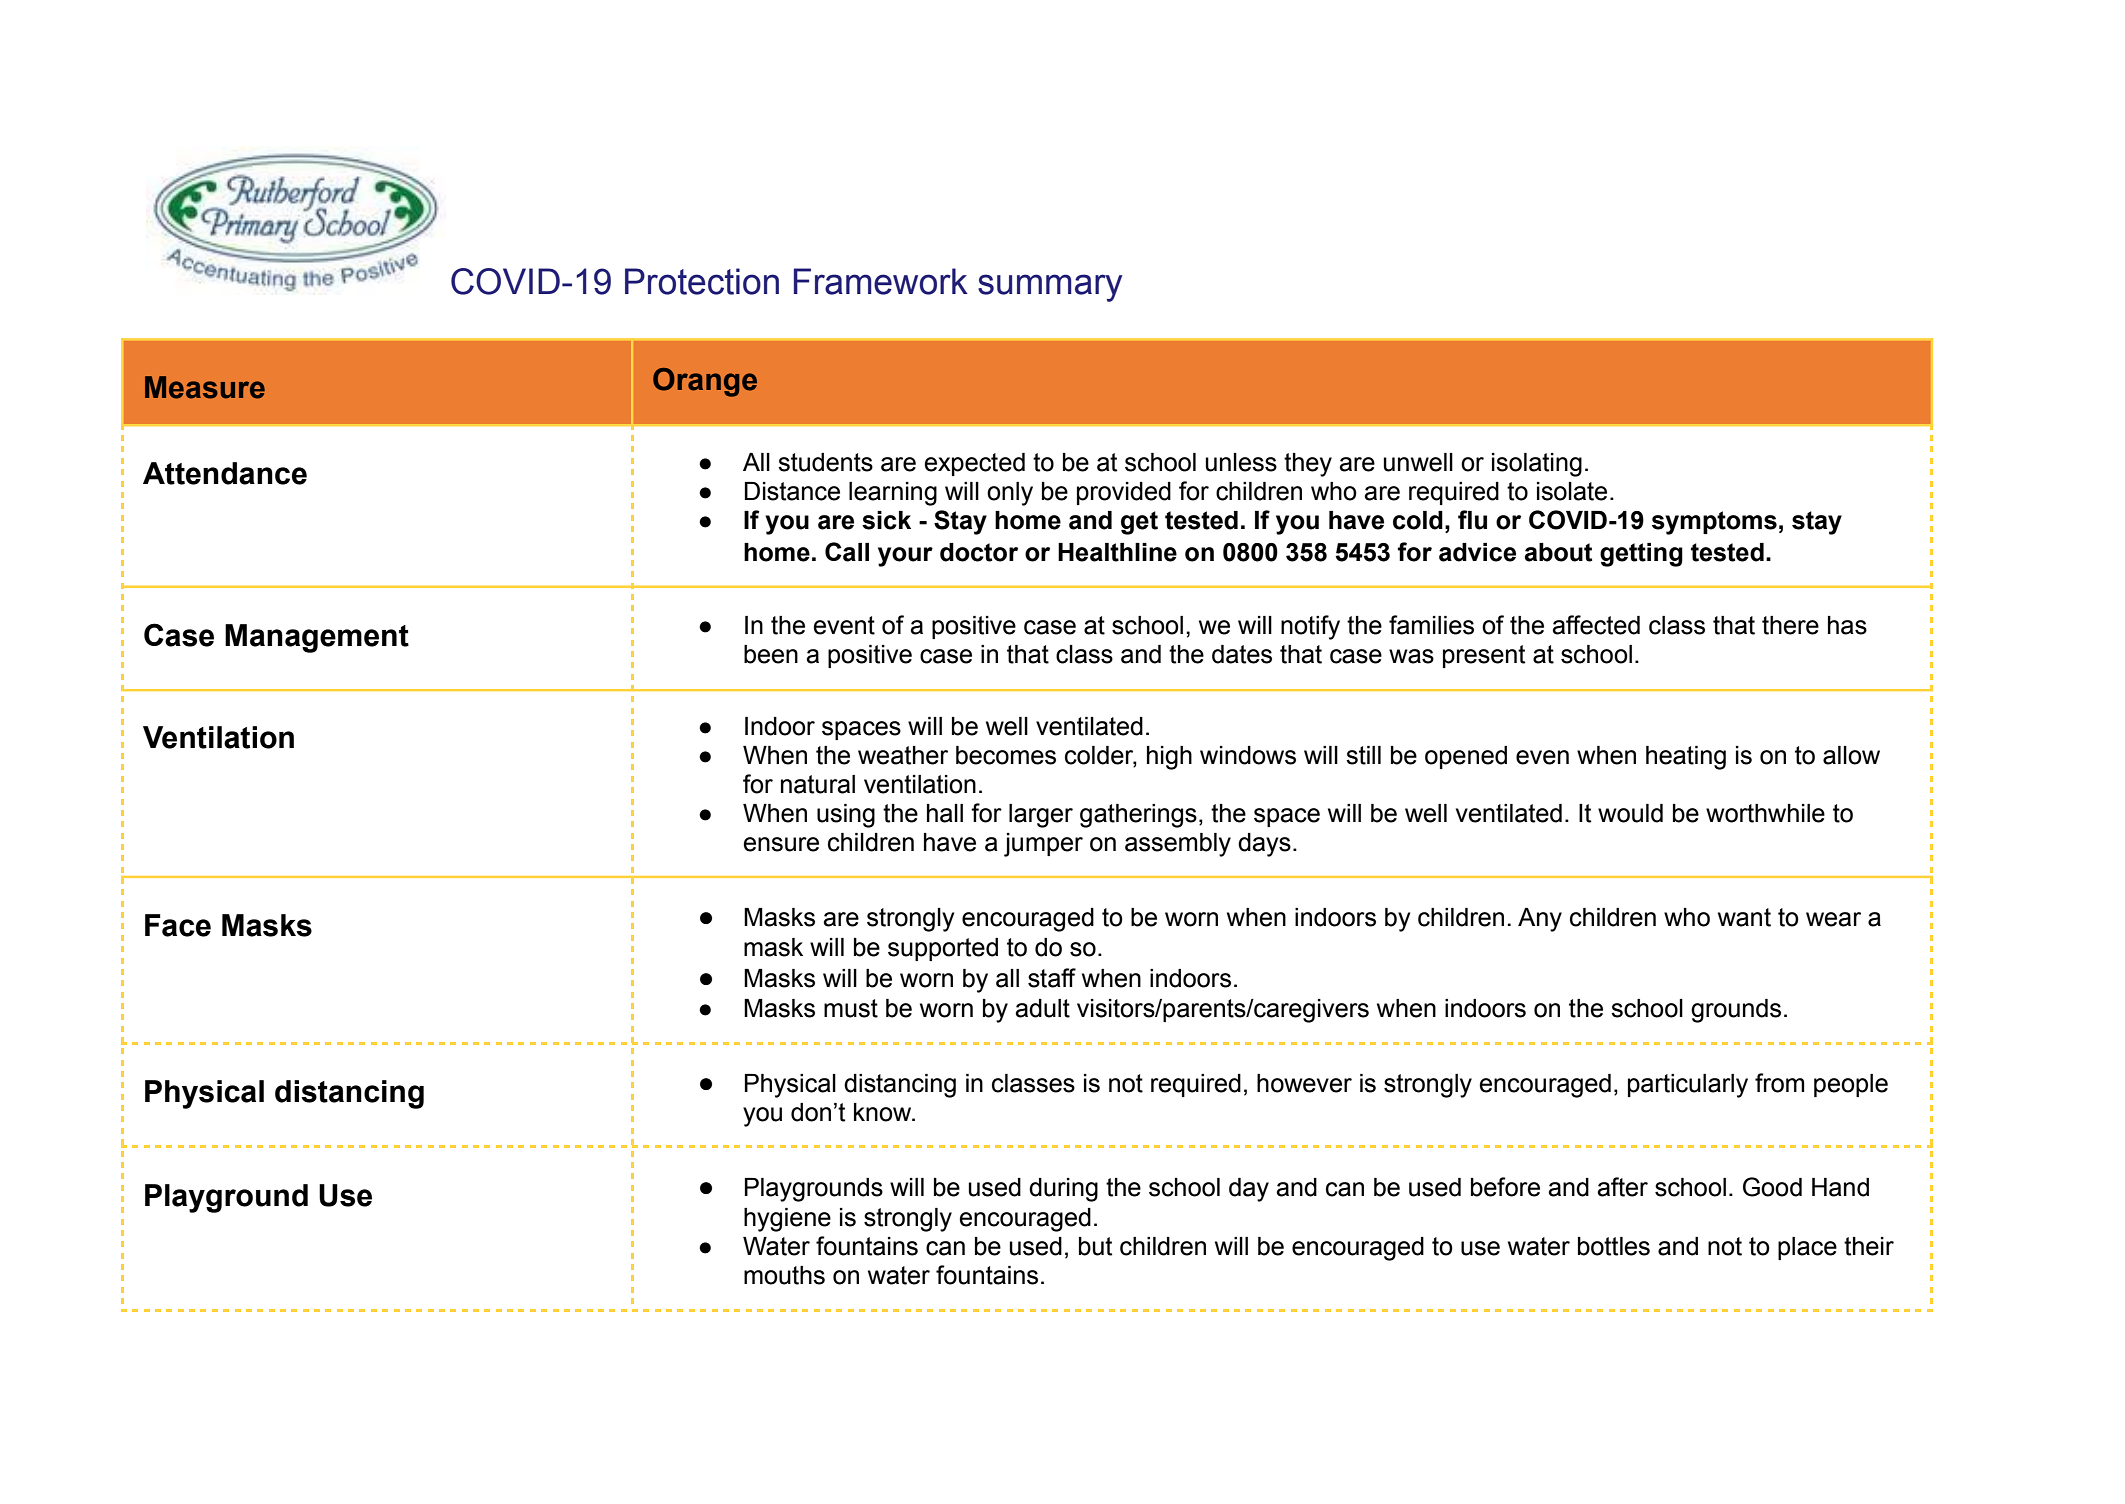  What do you see at coordinates (1614, 1246) in the document?
I see `bottles` at bounding box center [1614, 1246].
